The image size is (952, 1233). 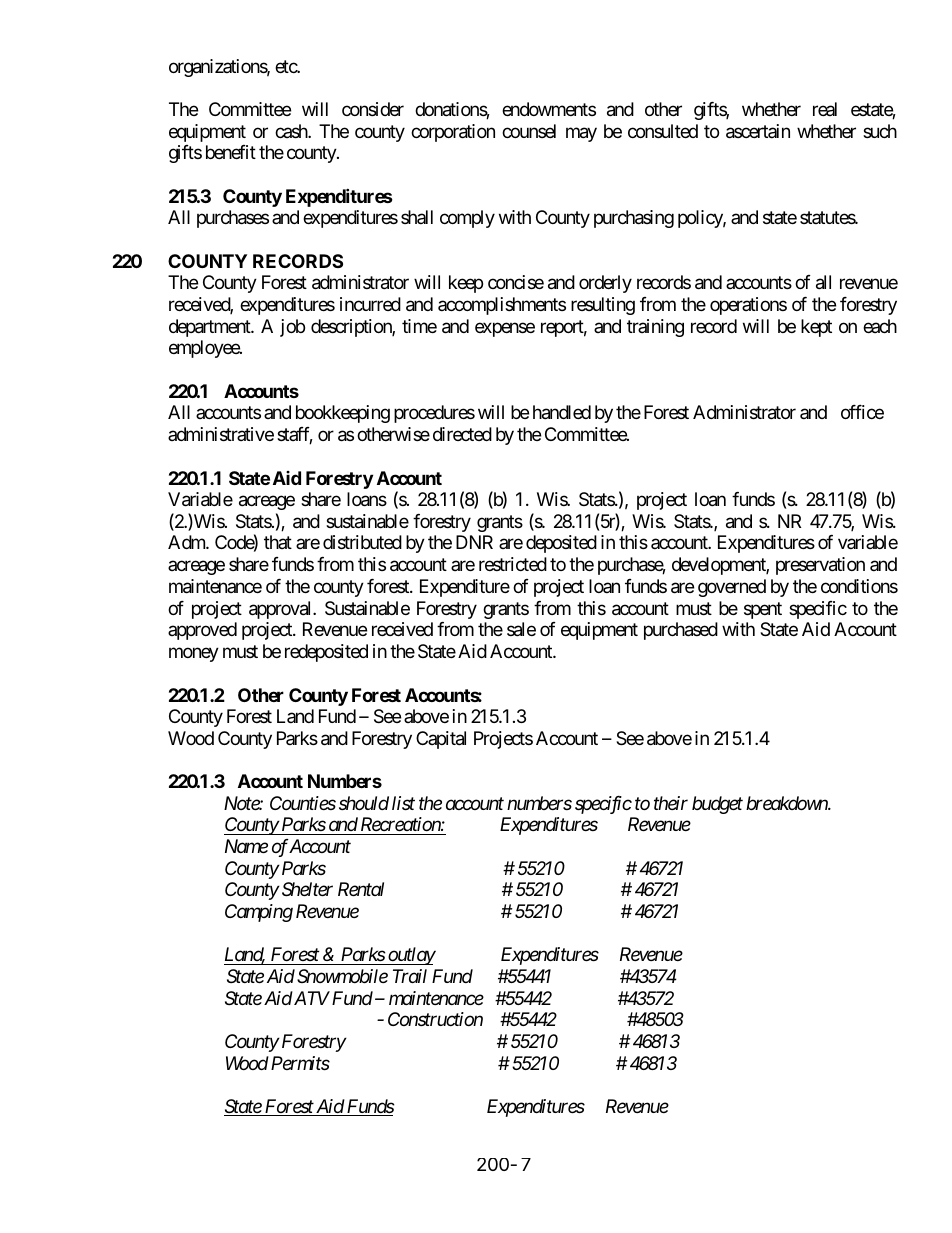 What do you see at coordinates (529, 131) in the screenshot?
I see `counsel` at bounding box center [529, 131].
